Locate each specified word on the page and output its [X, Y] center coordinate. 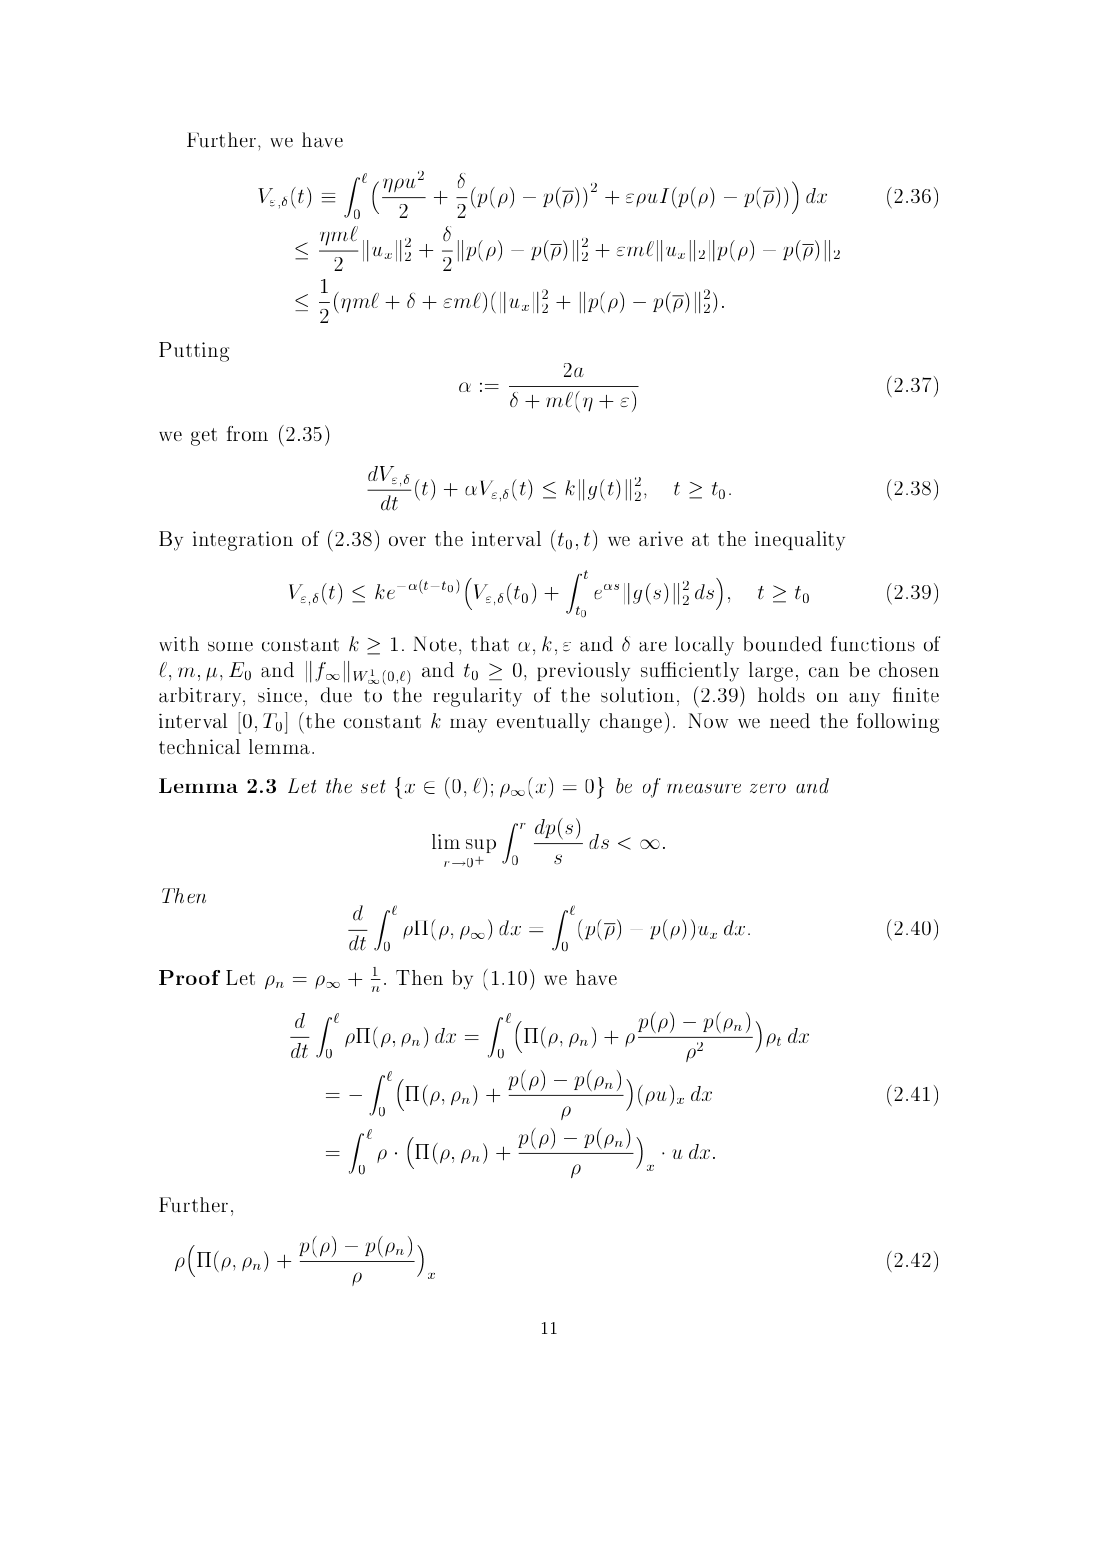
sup [481, 846]
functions [873, 644]
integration [243, 541]
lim [446, 841]
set [373, 786]
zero [768, 788]
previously [583, 672]
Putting [194, 352]
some [230, 647]
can [824, 672]
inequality [800, 541]
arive [661, 538]
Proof [189, 977]
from [247, 433]
